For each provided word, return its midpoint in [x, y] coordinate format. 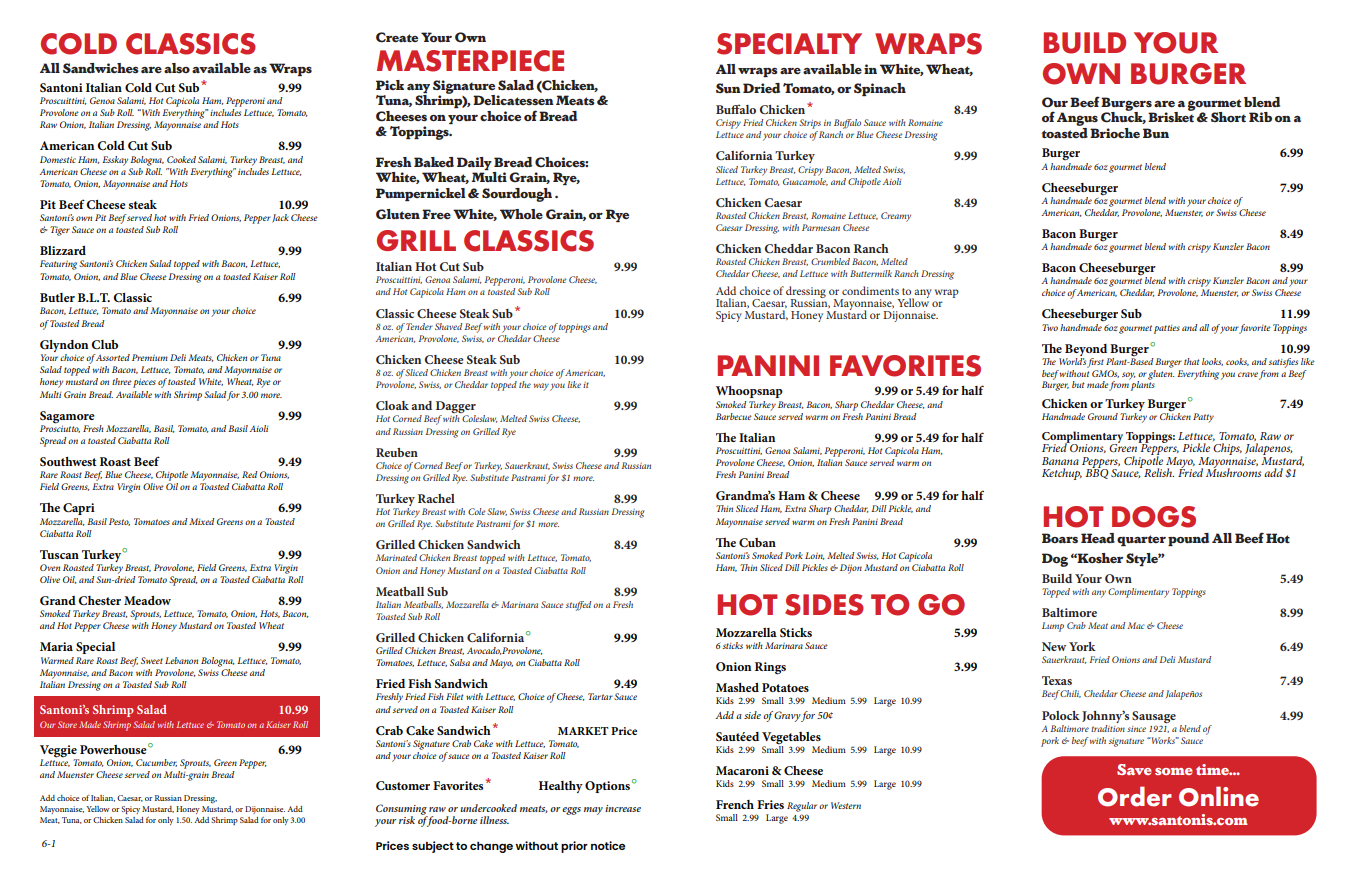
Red [250, 474]
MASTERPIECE [470, 61]
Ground [1103, 416]
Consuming [402, 810]
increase [623, 808]
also [177, 68]
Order [1135, 796]
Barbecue [734, 416]
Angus [1077, 119]
